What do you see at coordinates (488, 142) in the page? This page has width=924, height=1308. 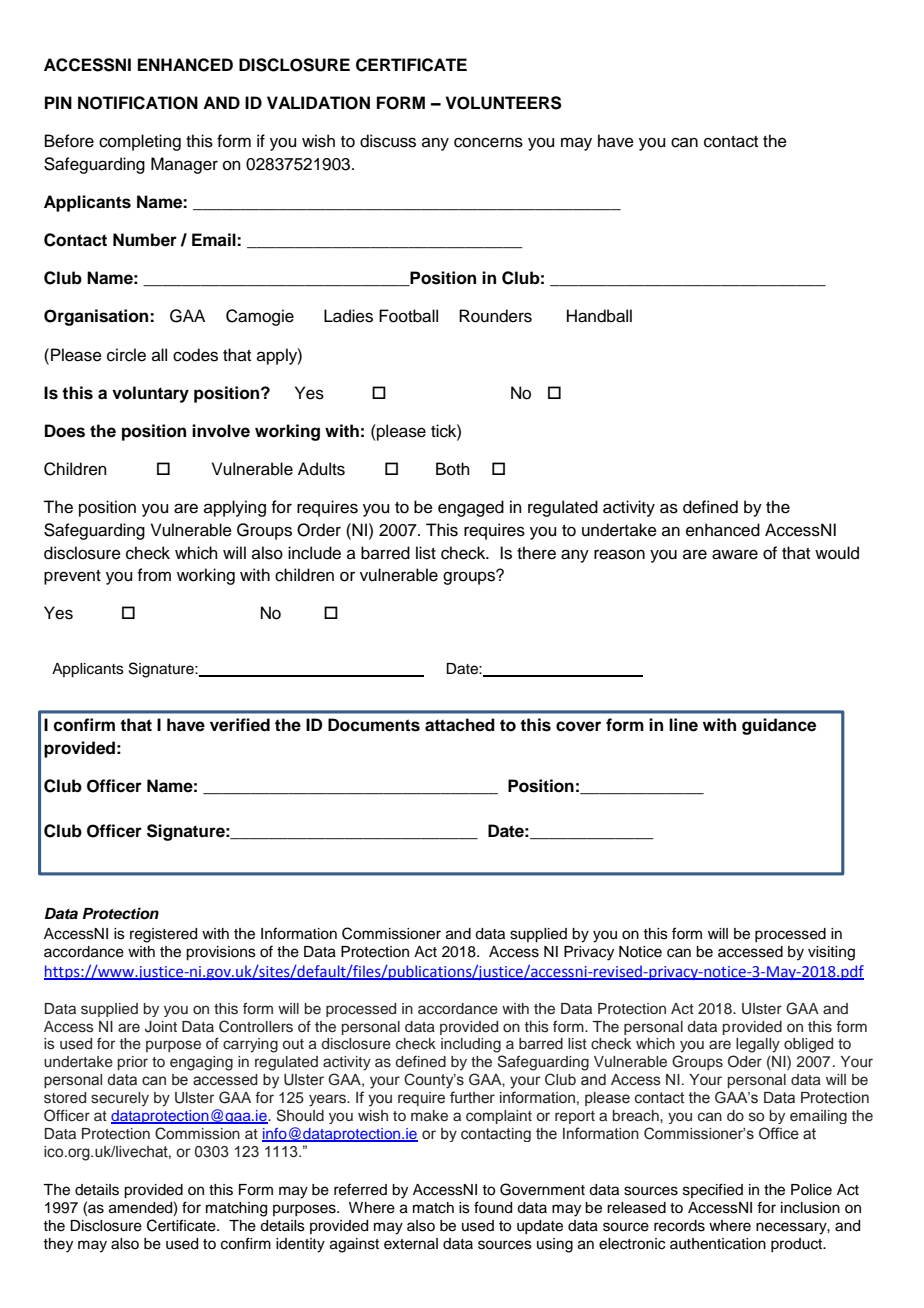 I see `concerns` at bounding box center [488, 142].
